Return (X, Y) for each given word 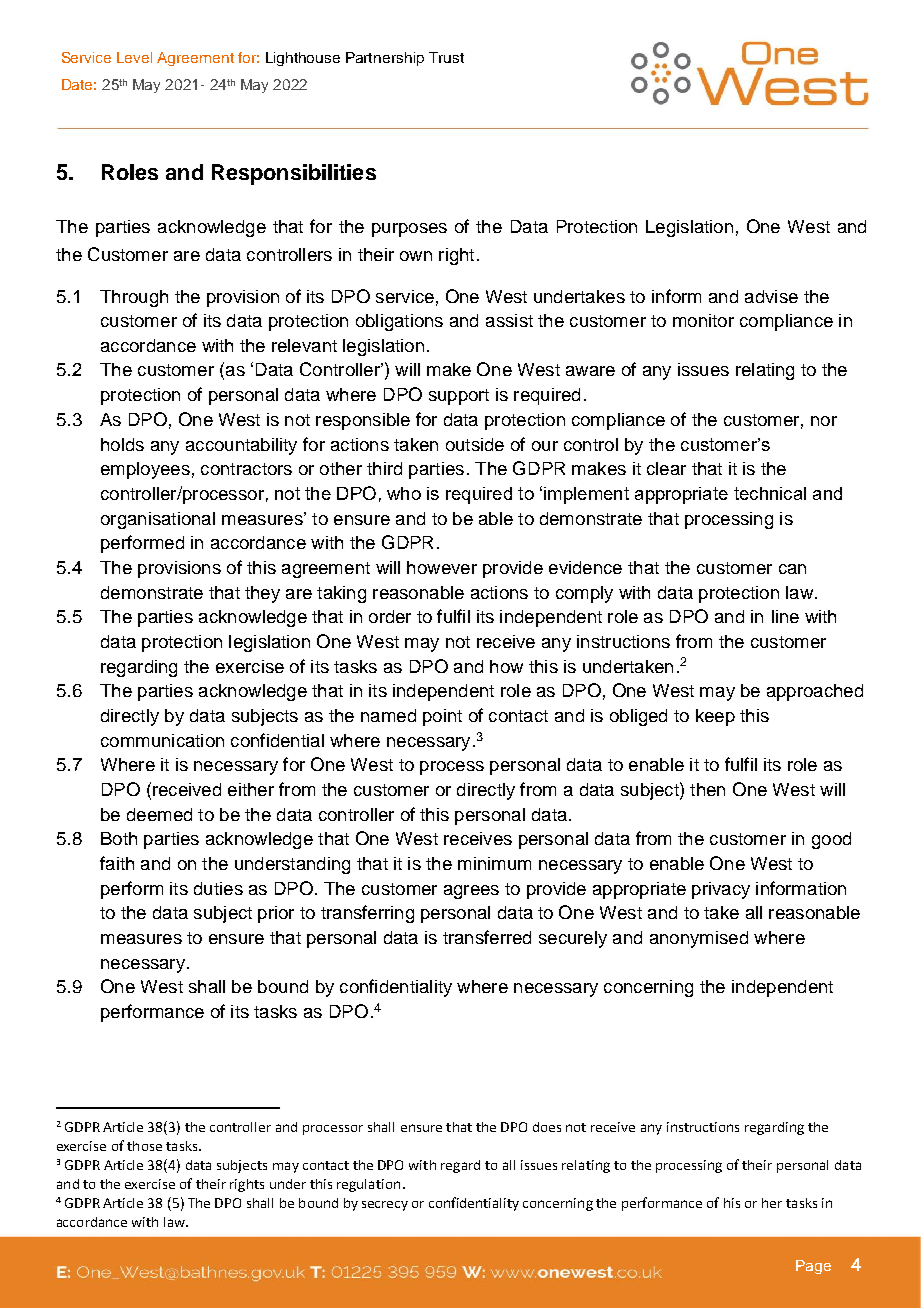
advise (771, 296)
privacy (721, 890)
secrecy (385, 1206)
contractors (246, 469)
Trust (446, 57)
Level (134, 57)
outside (475, 444)
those (144, 1146)
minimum (494, 863)
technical (770, 493)
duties (218, 888)
